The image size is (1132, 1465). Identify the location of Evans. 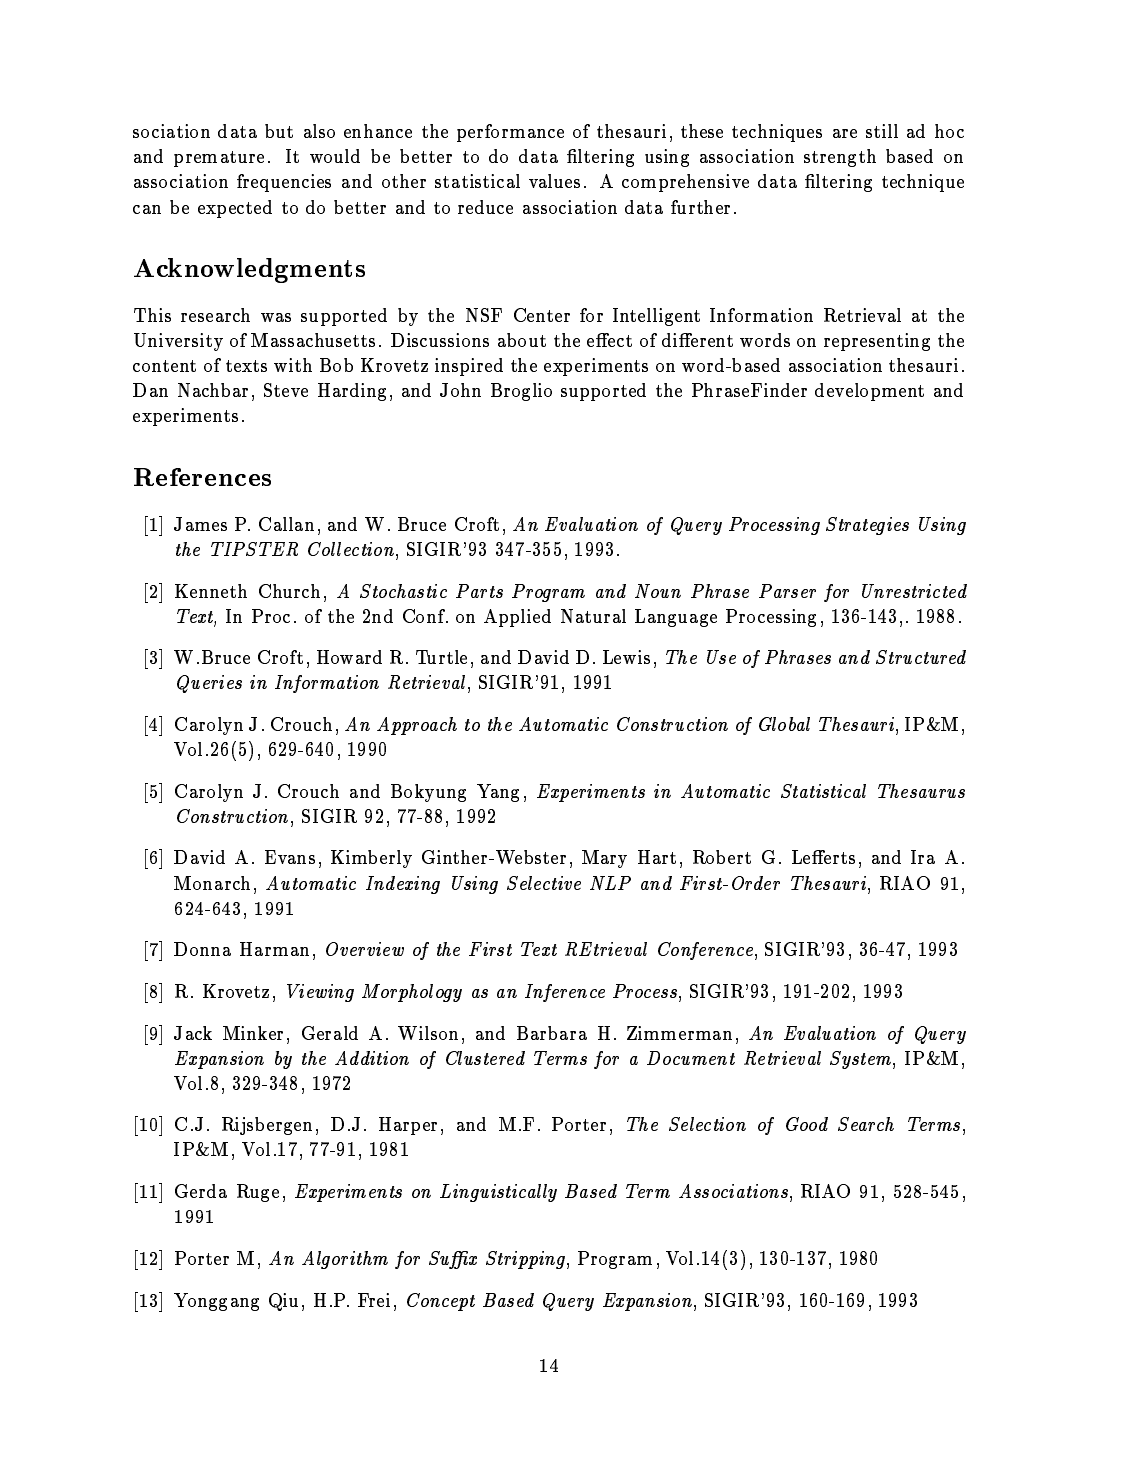
(290, 857).
